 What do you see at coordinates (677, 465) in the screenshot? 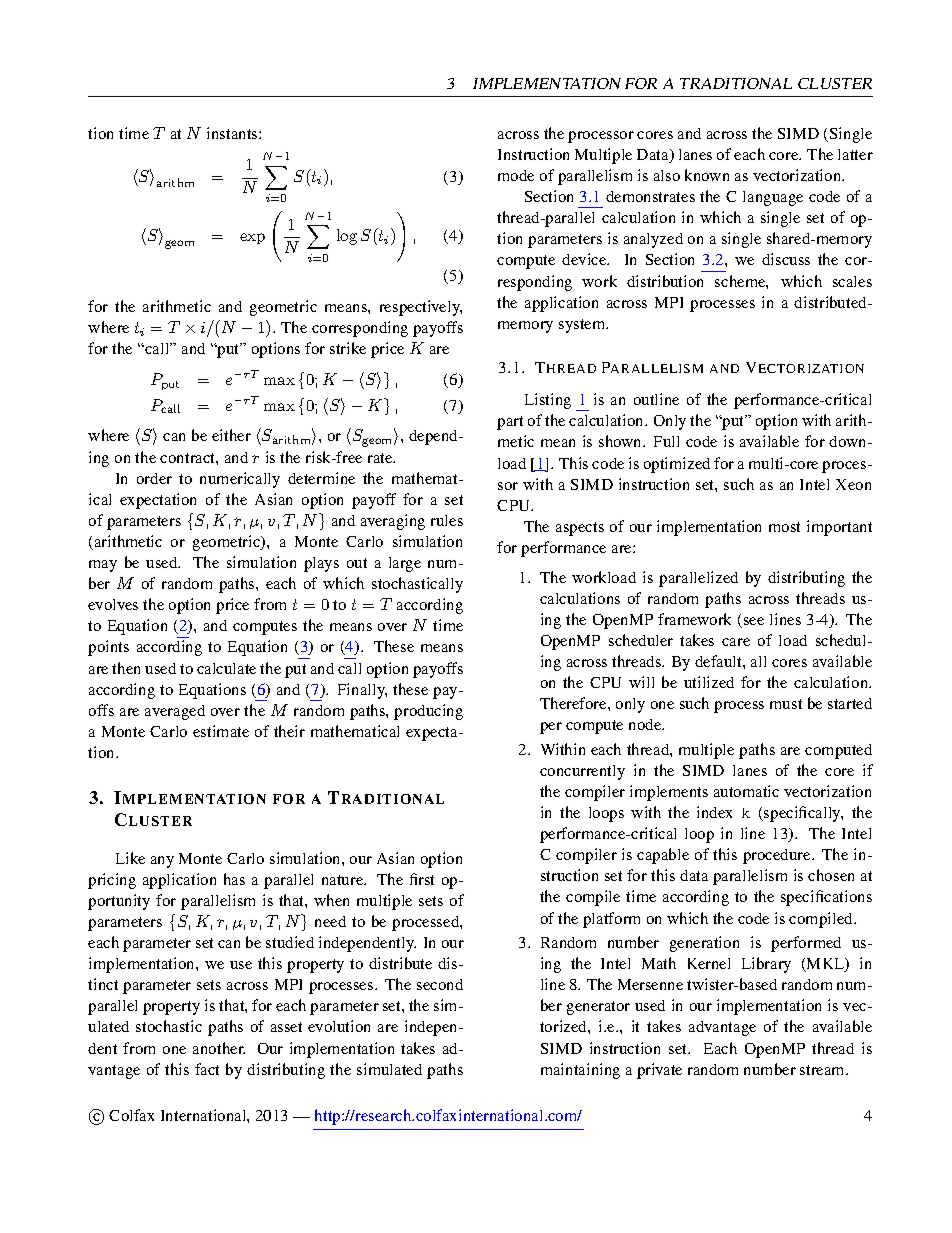
I see `optimized` at bounding box center [677, 465].
